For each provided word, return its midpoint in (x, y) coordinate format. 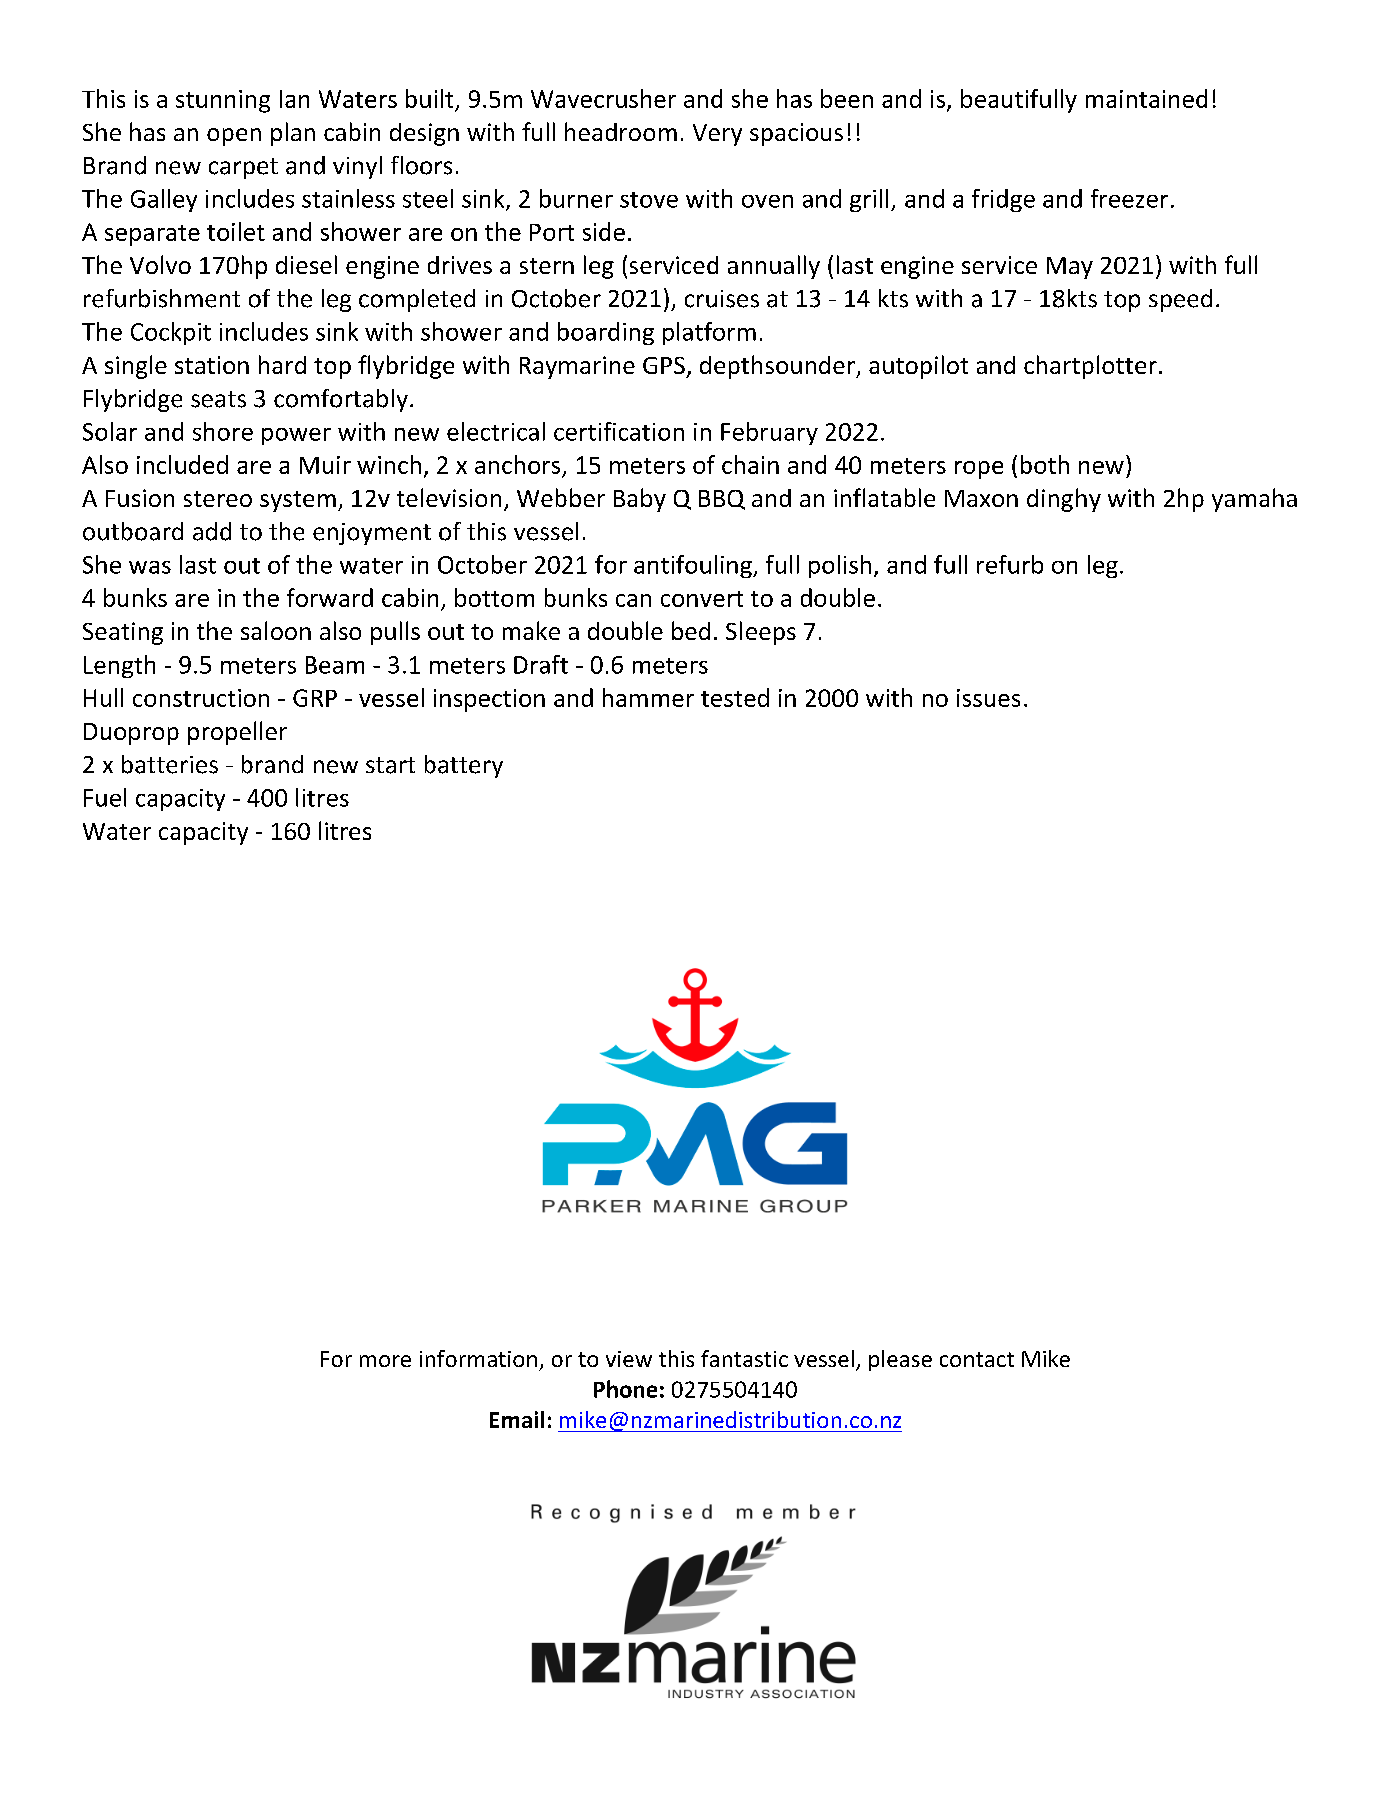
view (629, 1359)
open (234, 137)
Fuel (105, 797)
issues (988, 698)
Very (717, 135)
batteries (170, 764)
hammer (648, 697)
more (385, 1361)
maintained (1146, 98)
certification (619, 431)
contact (977, 1359)
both (1045, 464)
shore (223, 431)
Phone (625, 1389)
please (900, 1360)
